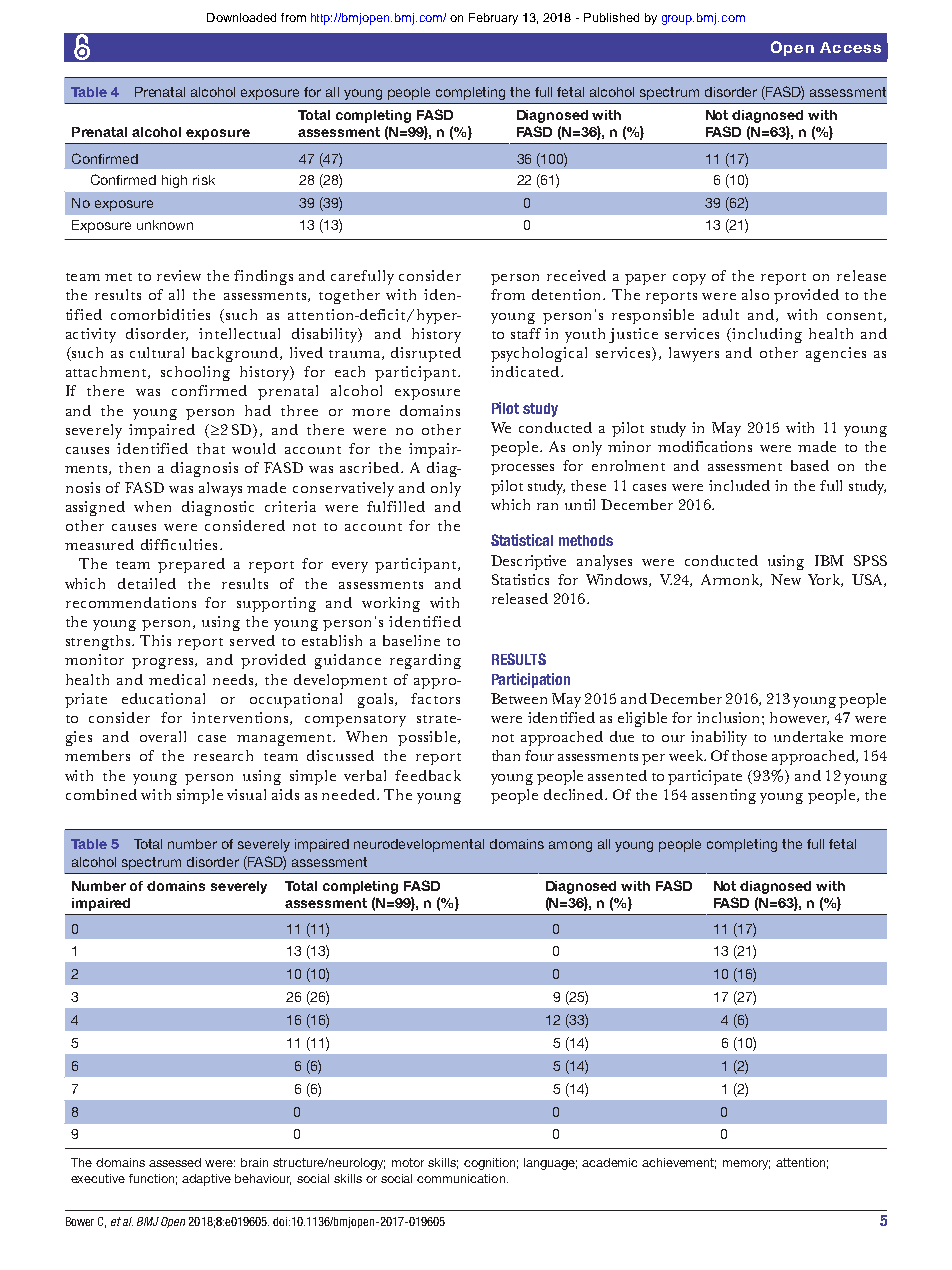  I want to click on communication, so click(462, 1178).
